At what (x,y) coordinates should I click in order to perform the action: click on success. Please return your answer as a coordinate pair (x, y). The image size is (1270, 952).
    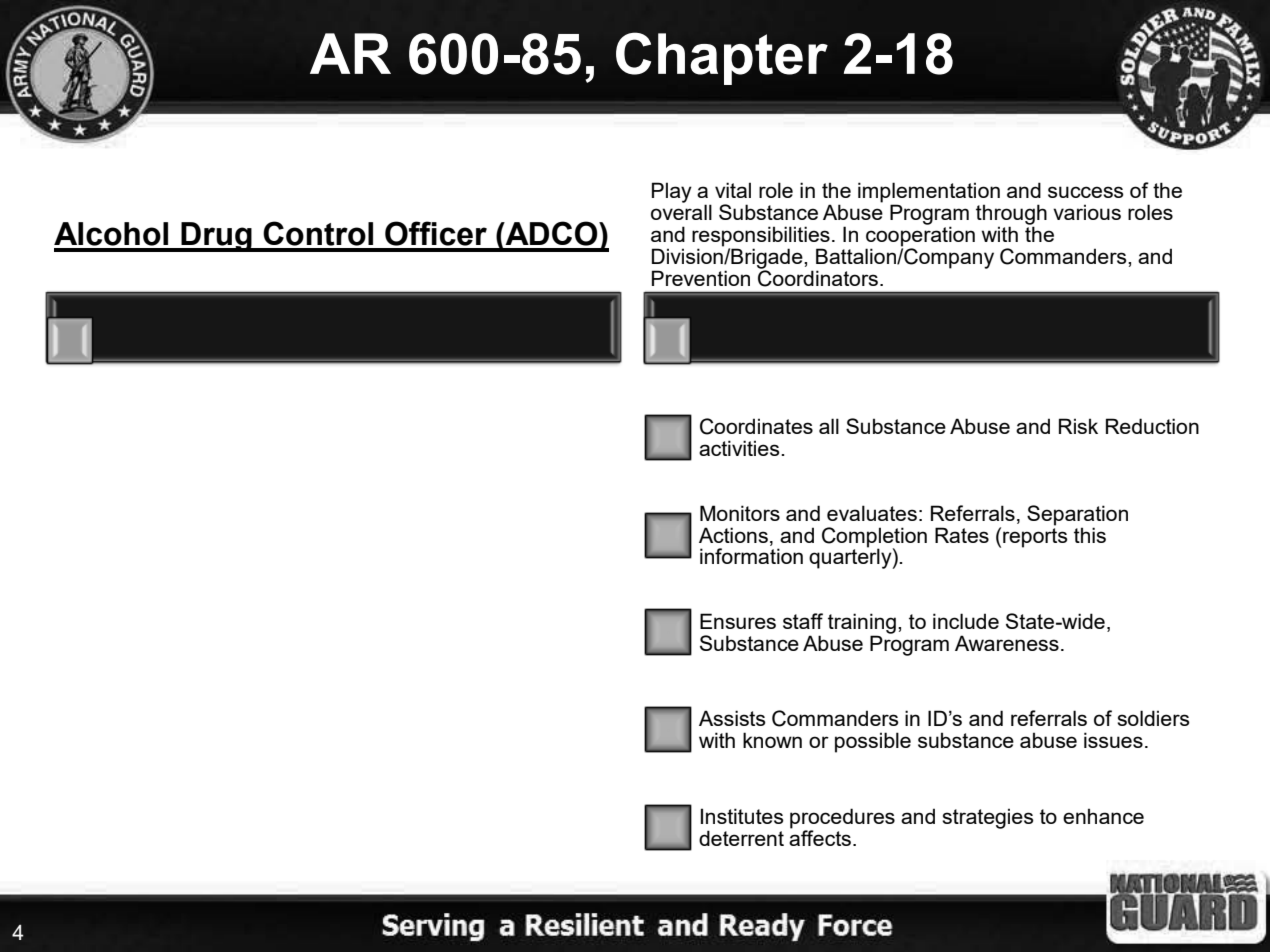
    Looking at the image, I should click on (1086, 192).
